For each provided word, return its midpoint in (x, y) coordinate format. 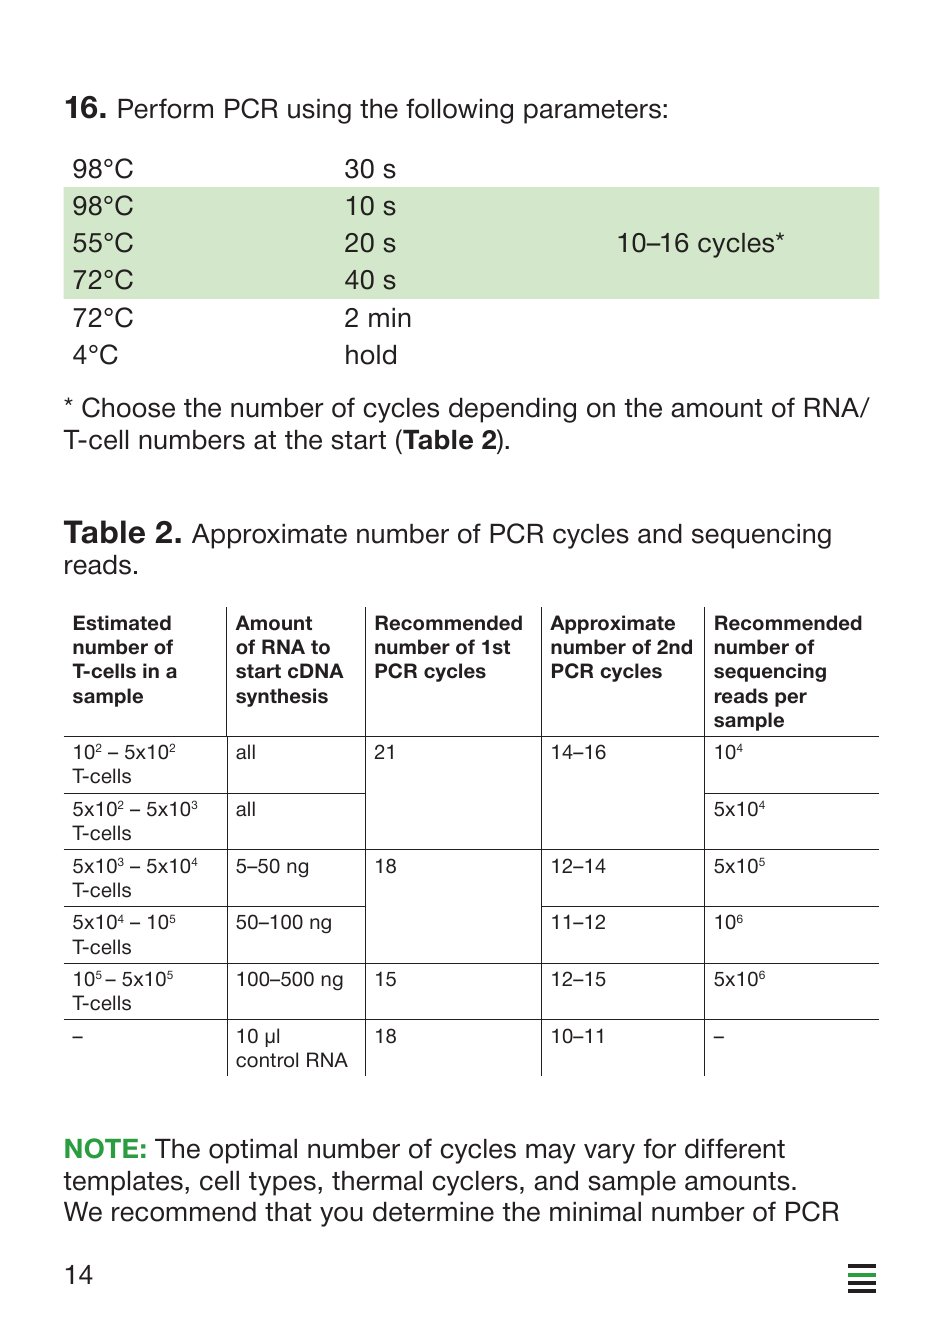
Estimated (122, 623)
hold (371, 355)
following (459, 111)
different (735, 1148)
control (267, 1060)
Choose (128, 407)
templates (123, 1183)
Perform (165, 108)
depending (512, 410)
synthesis (282, 697)
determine (433, 1212)
